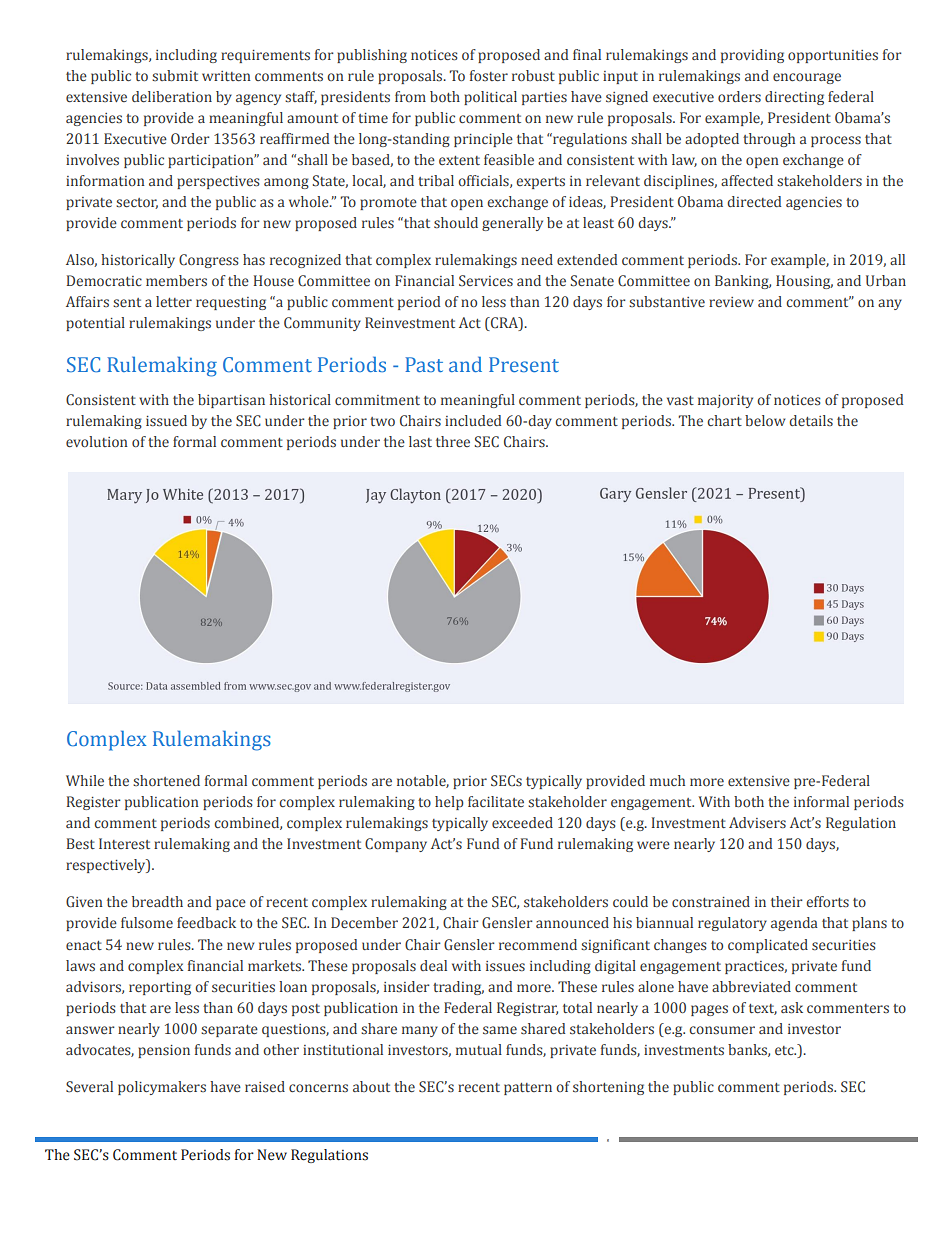  What do you see at coordinates (166, 780) in the screenshot?
I see `shortened` at bounding box center [166, 780].
